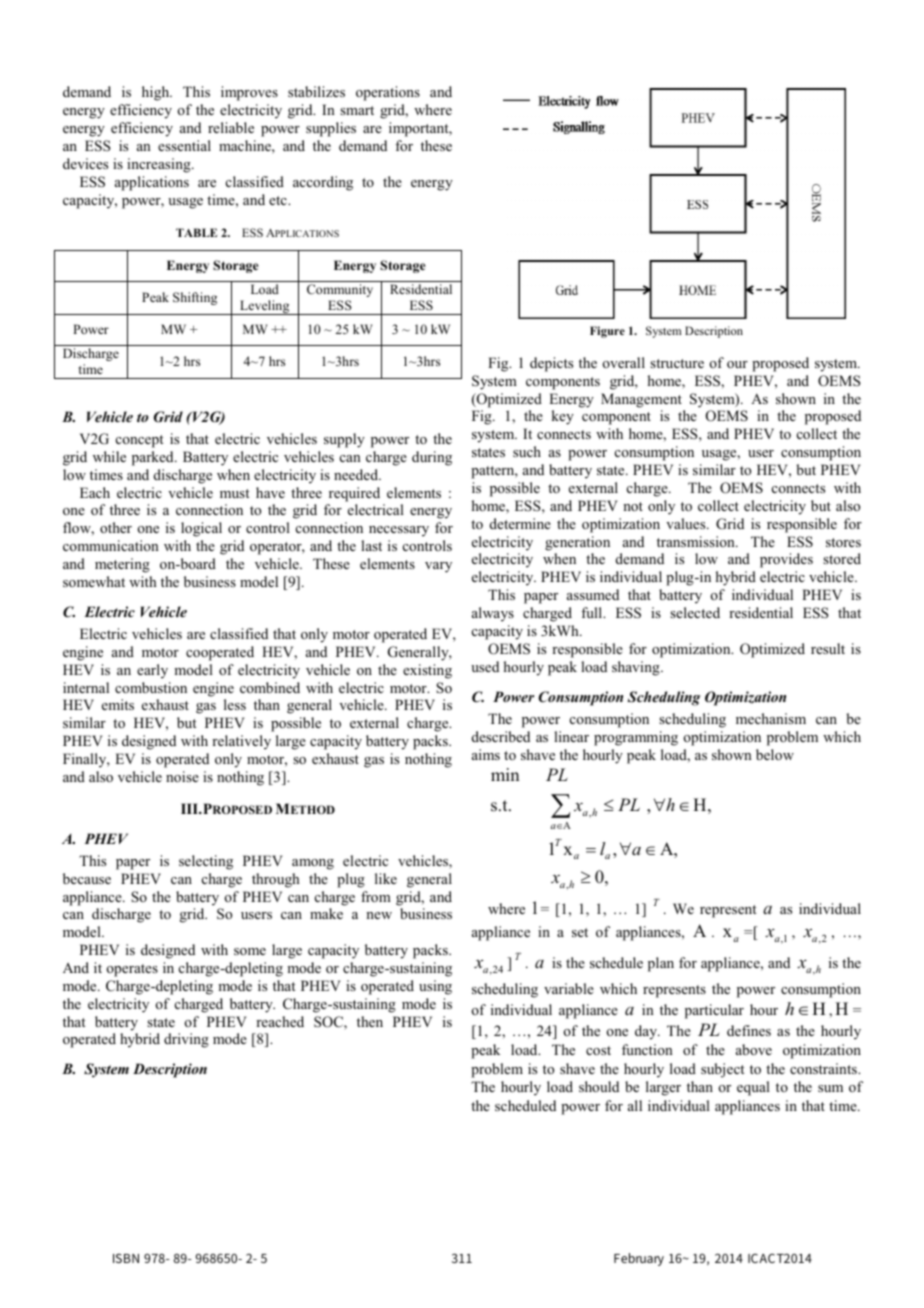  What do you see at coordinates (607, 332) in the screenshot?
I see `Figure` at bounding box center [607, 332].
